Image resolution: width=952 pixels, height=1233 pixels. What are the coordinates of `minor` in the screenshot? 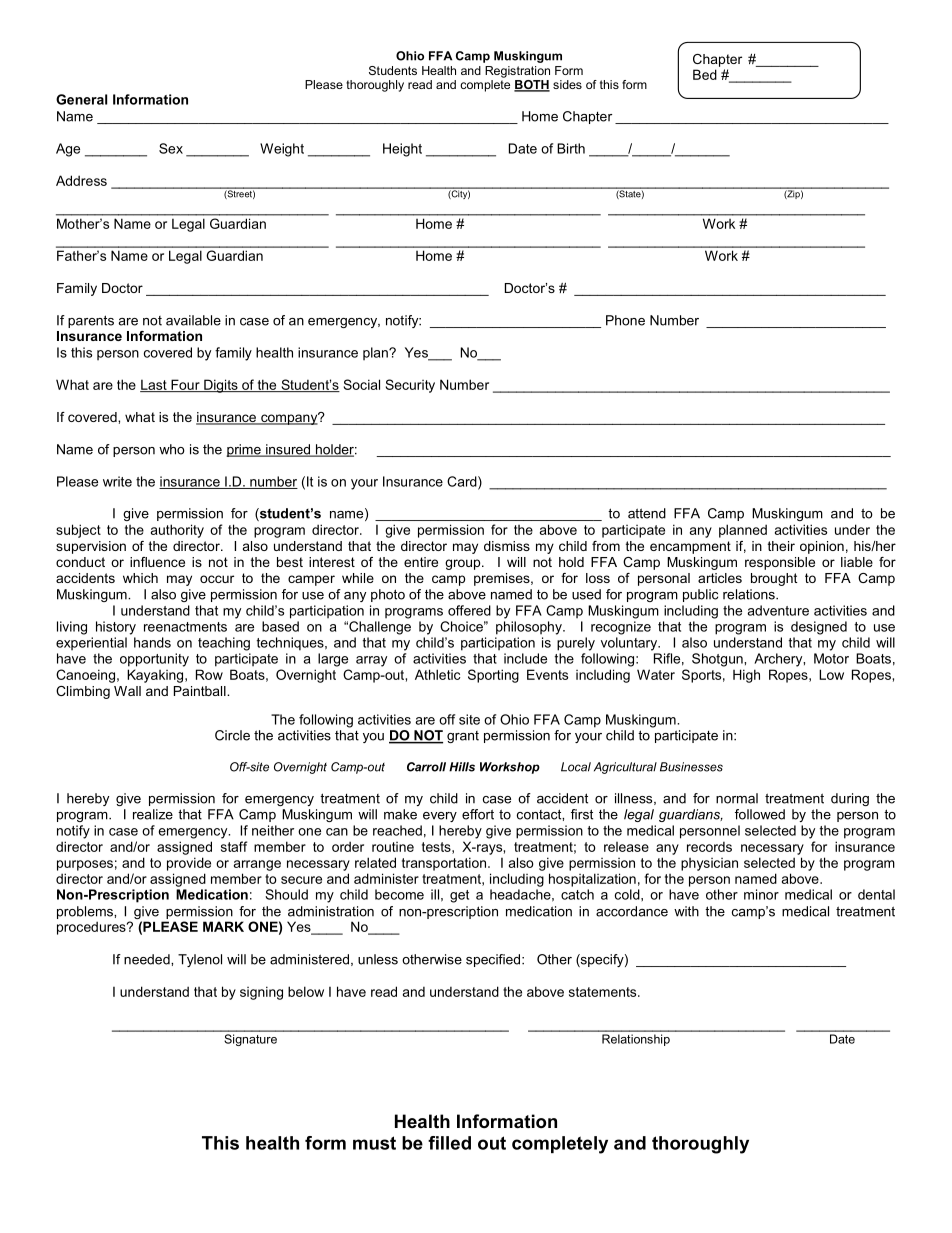 It's located at (761, 894).
